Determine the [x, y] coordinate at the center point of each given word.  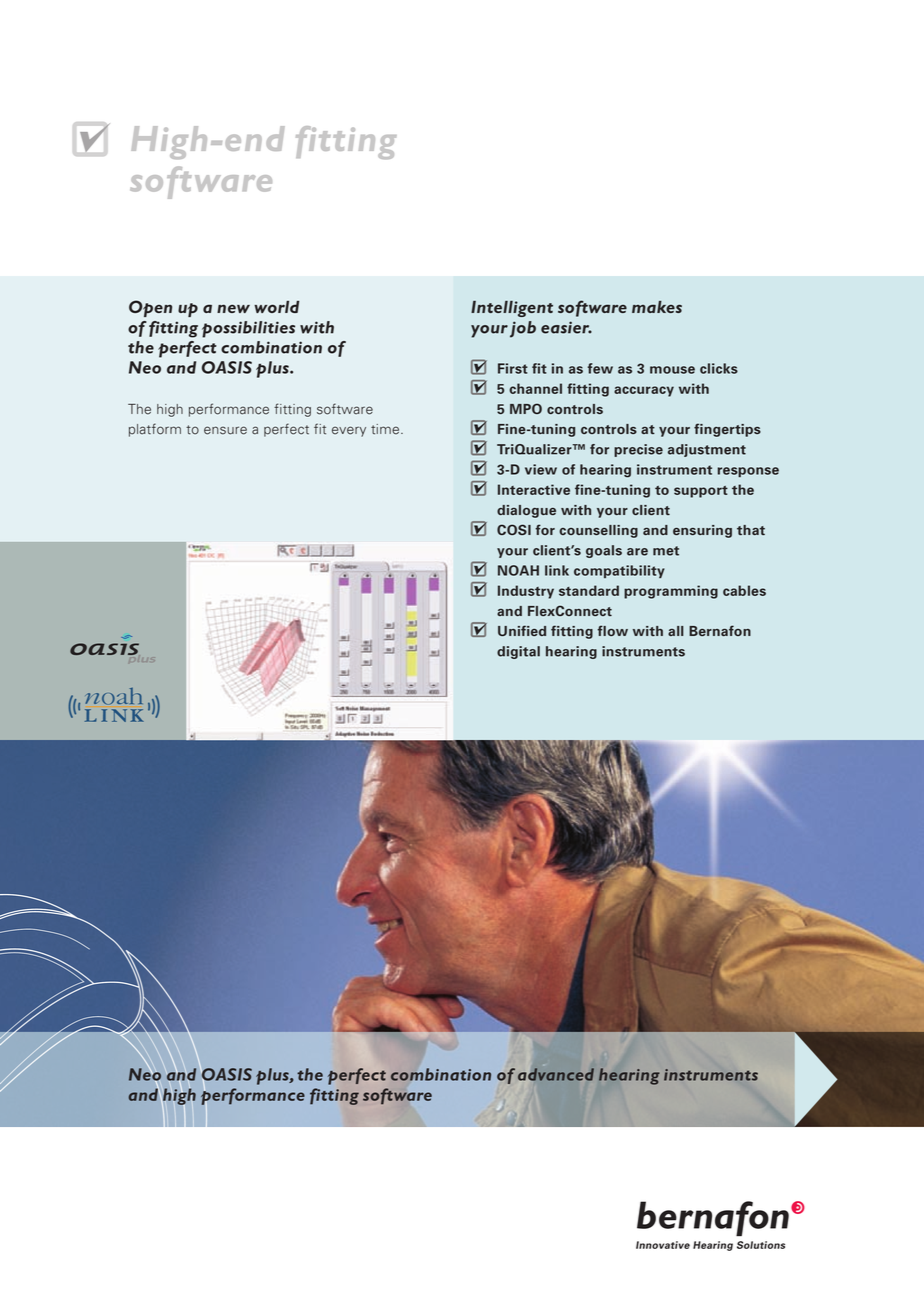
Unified [522, 630]
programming [671, 592]
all [675, 631]
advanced [556, 1074]
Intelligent [512, 309]
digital [518, 652]
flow [612, 630]
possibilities [248, 329]
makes [657, 307]
